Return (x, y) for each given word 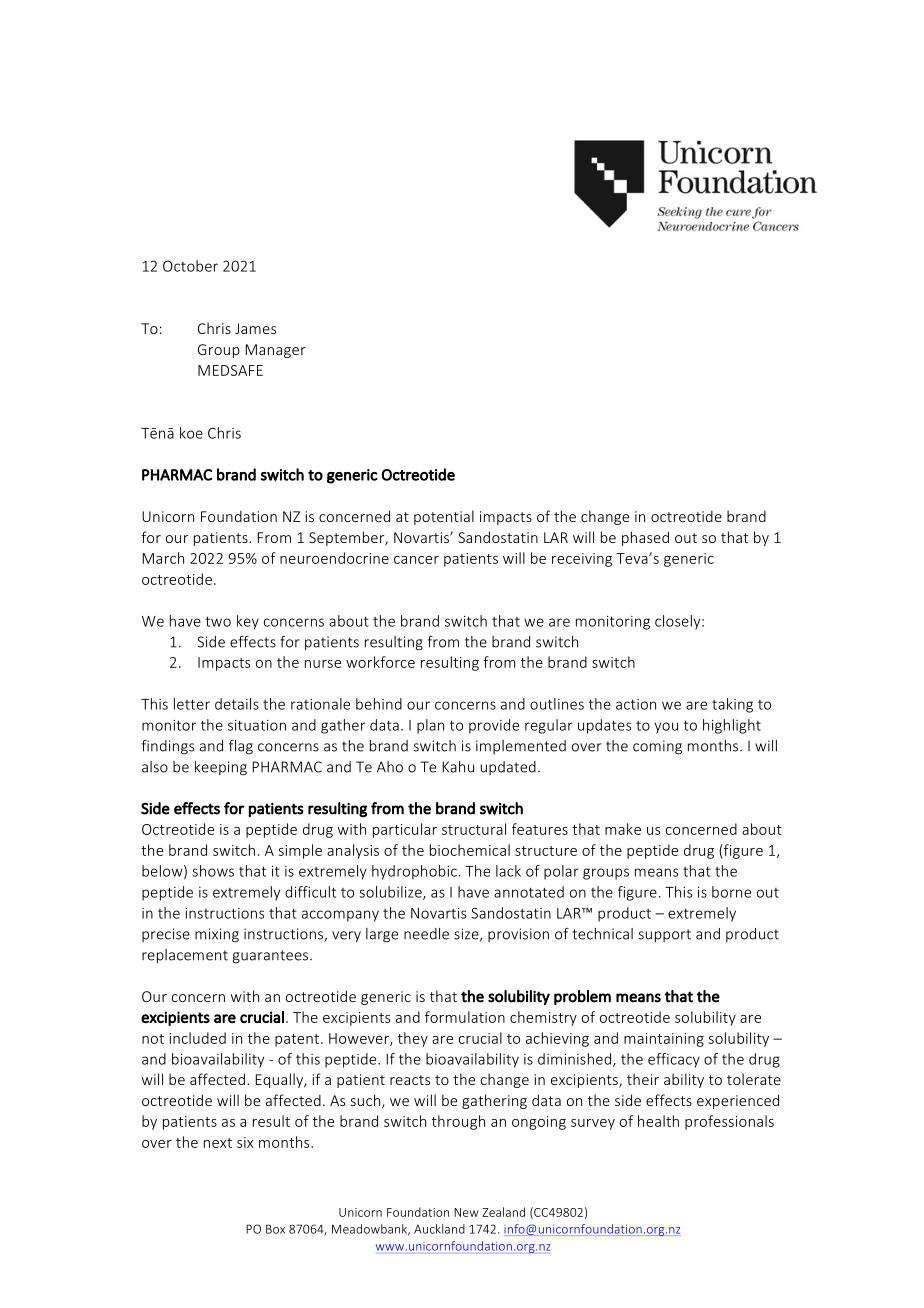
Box (275, 1229)
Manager (275, 351)
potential (444, 517)
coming (657, 747)
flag (241, 747)
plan (430, 726)
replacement (185, 956)
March (163, 558)
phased (645, 538)
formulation (465, 1017)
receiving (582, 560)
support (664, 935)
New (466, 1212)
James (255, 328)
